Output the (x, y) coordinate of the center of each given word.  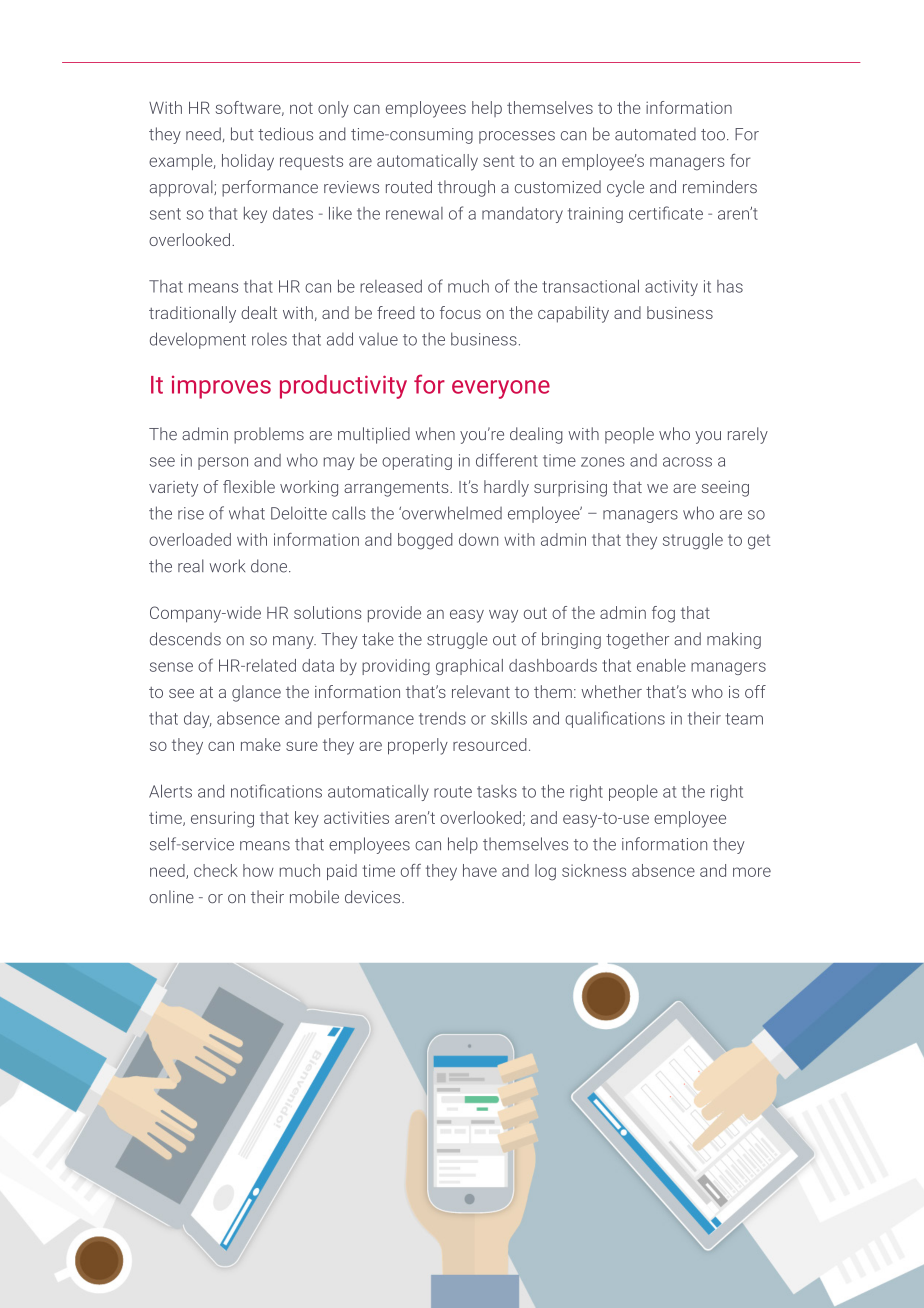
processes (517, 137)
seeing (725, 489)
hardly (506, 488)
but (242, 134)
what (247, 513)
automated (655, 134)
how (258, 870)
